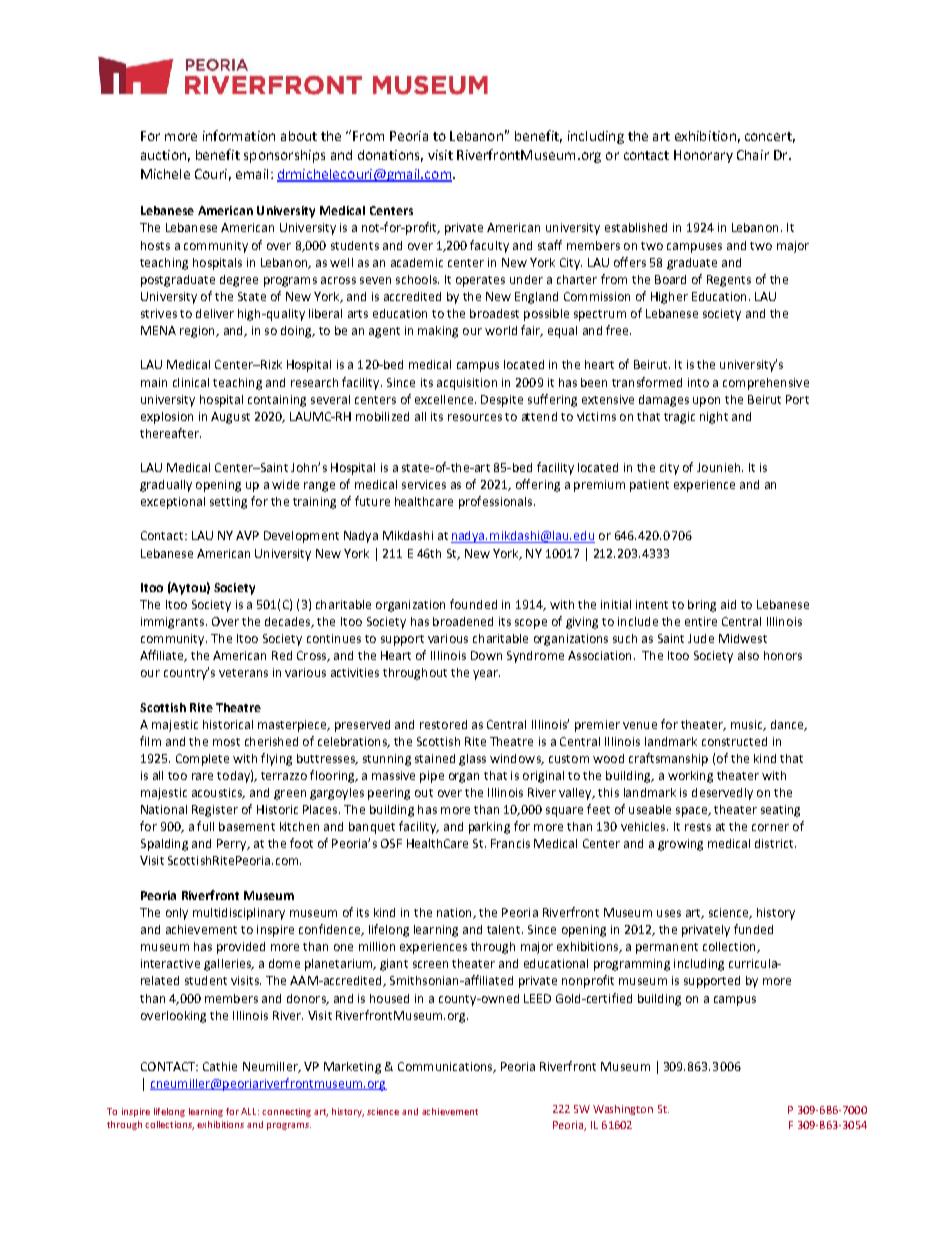 This screenshot has width=952, height=1233. I want to click on setting, so click(228, 503).
